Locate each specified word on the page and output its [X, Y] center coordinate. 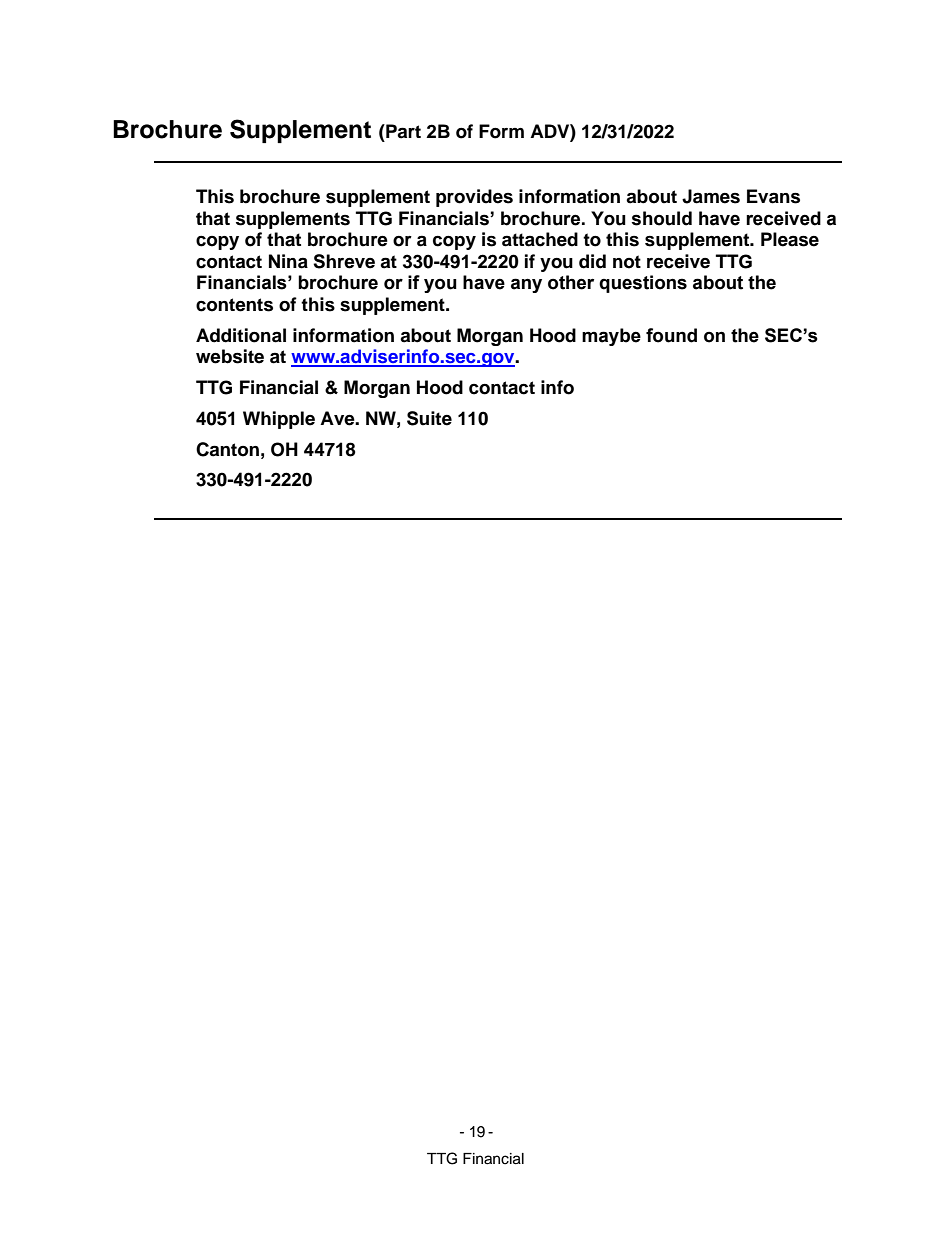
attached [540, 239]
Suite [429, 418]
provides [474, 198]
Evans [773, 196]
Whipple [279, 420]
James [711, 196]
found [671, 335]
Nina [288, 261]
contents [234, 305]
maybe [611, 337]
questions [643, 284]
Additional [241, 335]
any [526, 285]
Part [402, 131]
